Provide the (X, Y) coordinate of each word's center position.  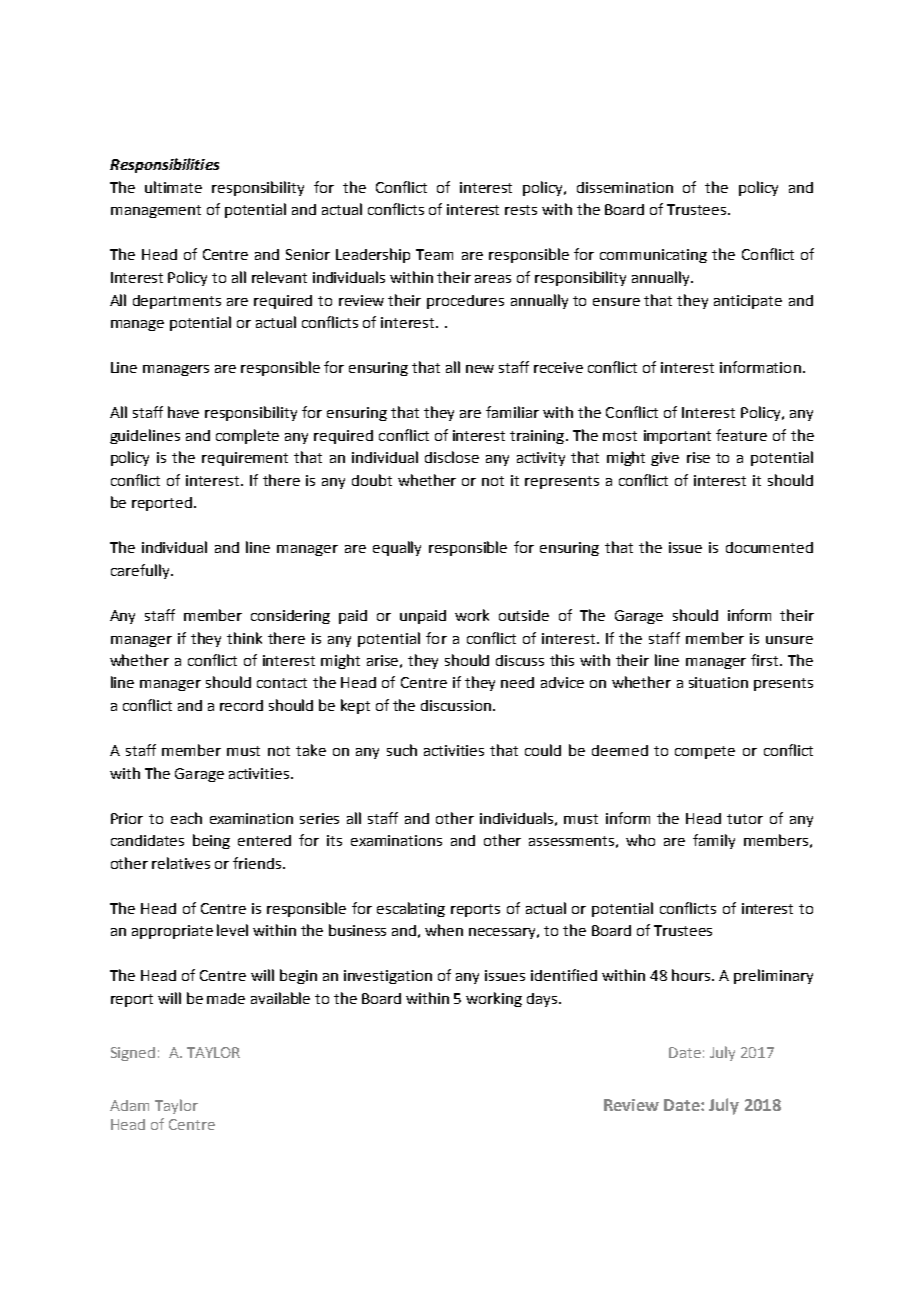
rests (521, 210)
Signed (133, 1054)
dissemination (625, 187)
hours (692, 975)
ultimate (173, 187)
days (543, 1000)
